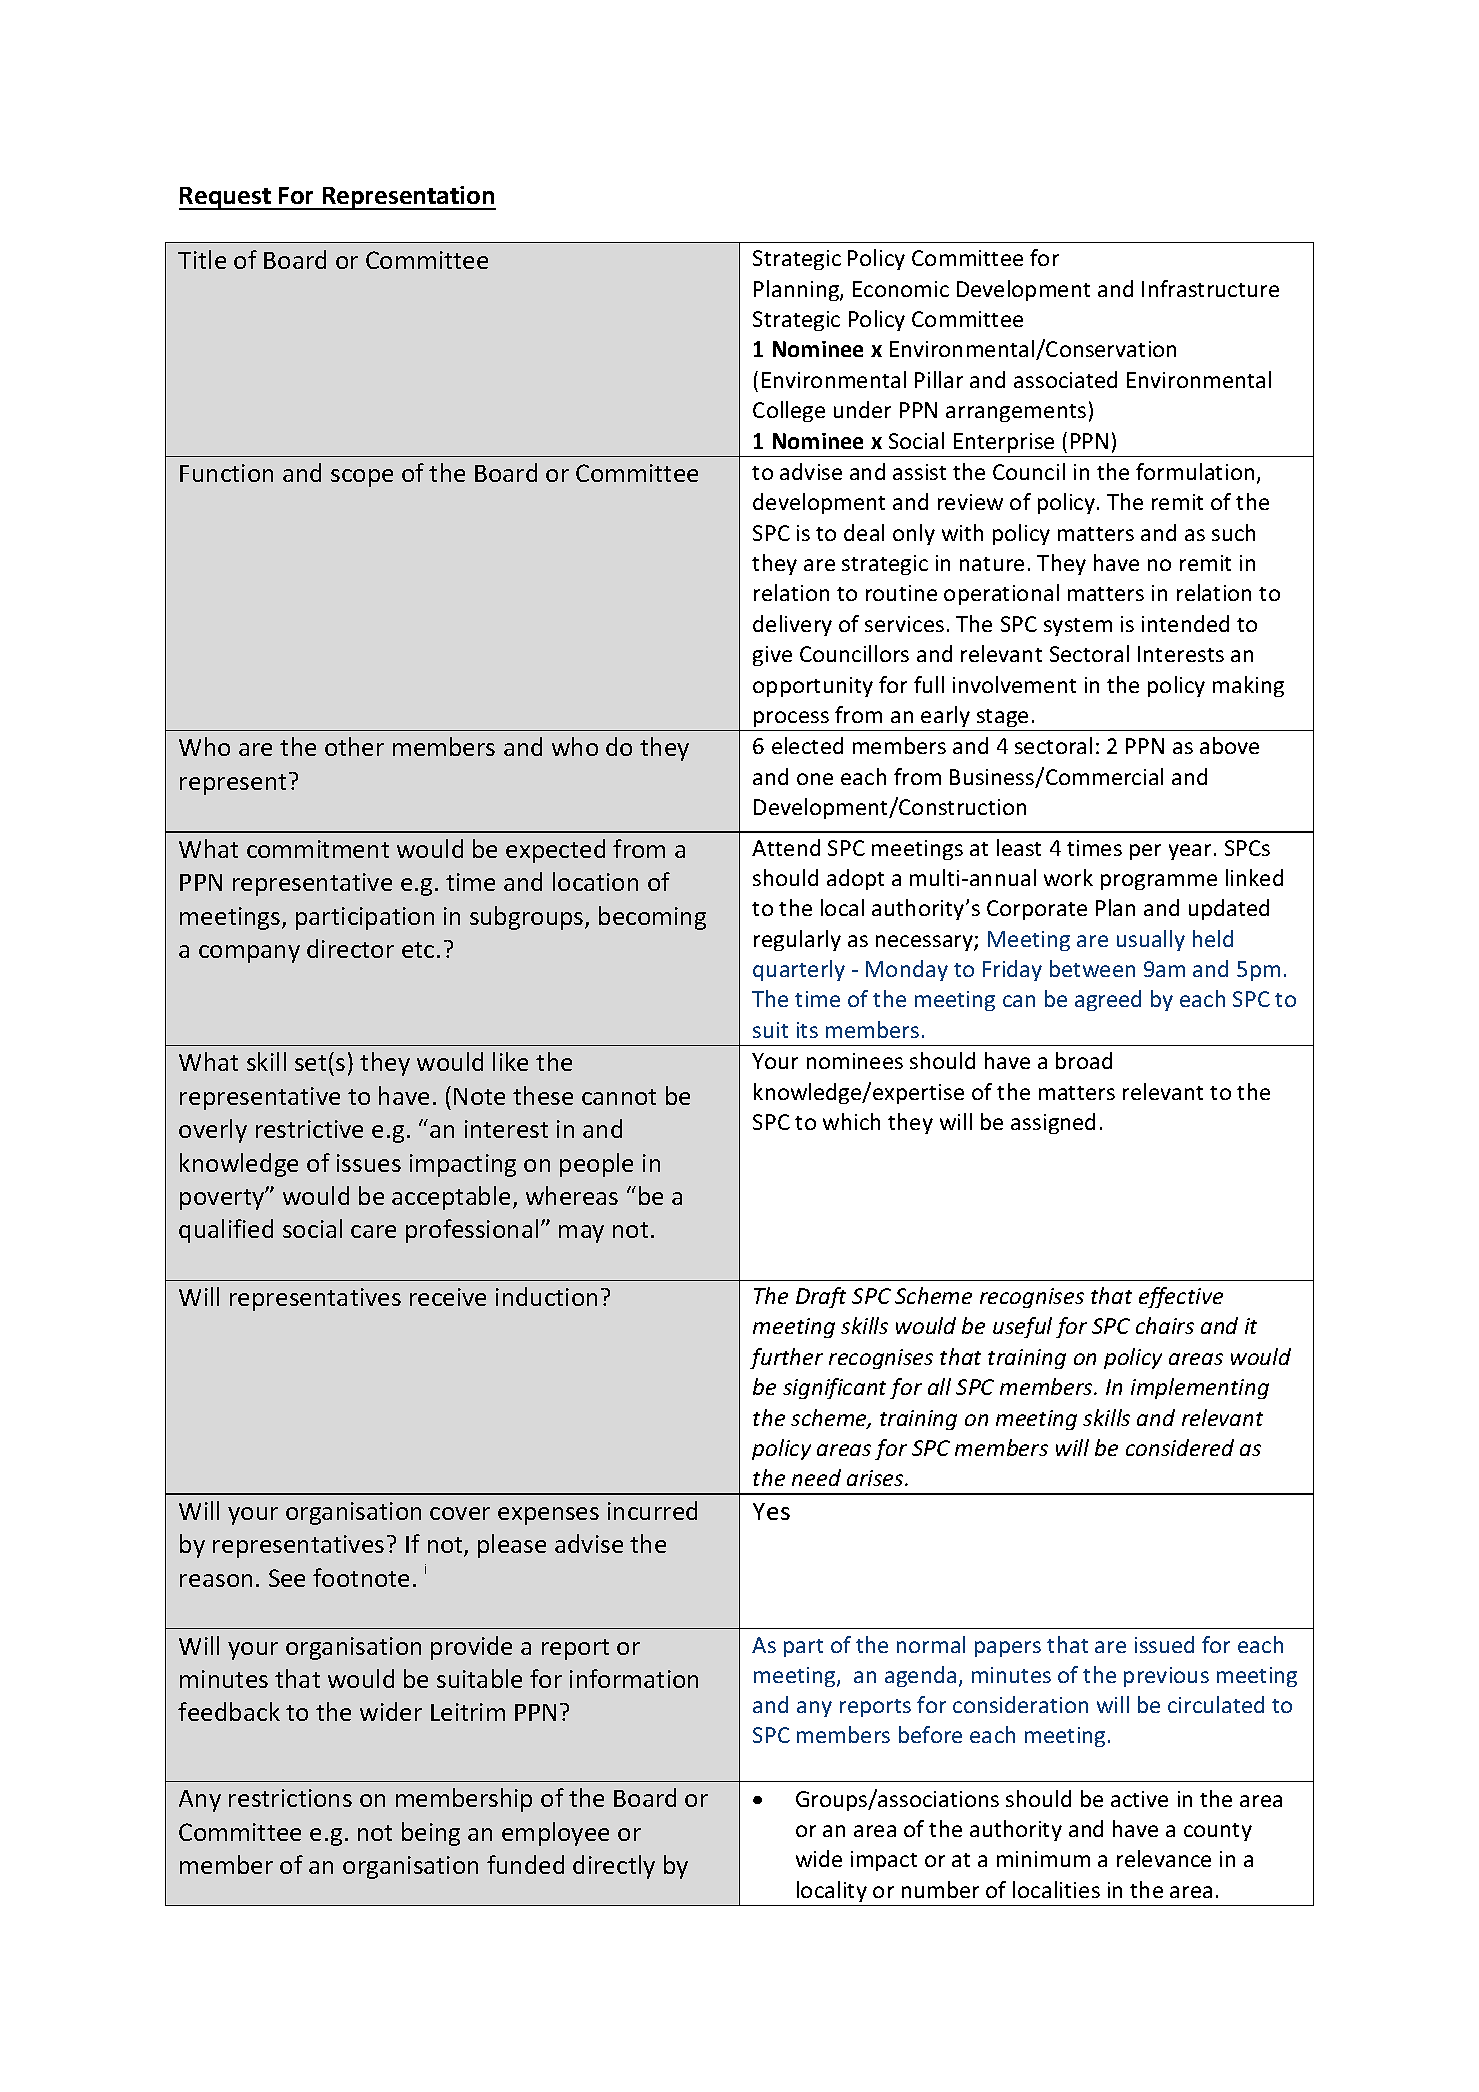  I want to click on restrictions, so click(290, 1798).
